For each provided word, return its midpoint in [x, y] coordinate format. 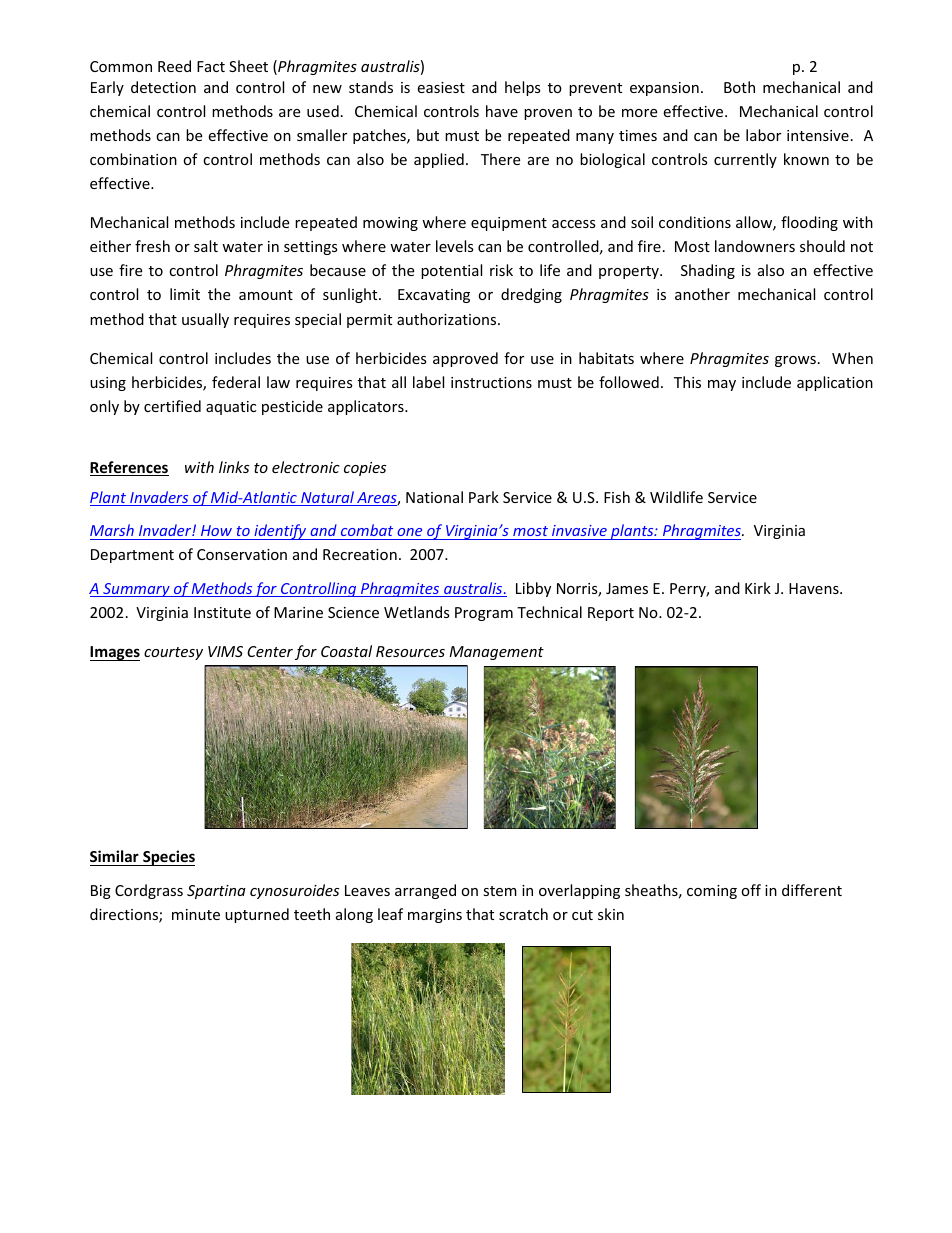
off [751, 890]
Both [739, 87]
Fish [617, 497]
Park [484, 497]
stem [500, 891]
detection [163, 87]
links [234, 467]
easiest [441, 87]
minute [196, 914]
